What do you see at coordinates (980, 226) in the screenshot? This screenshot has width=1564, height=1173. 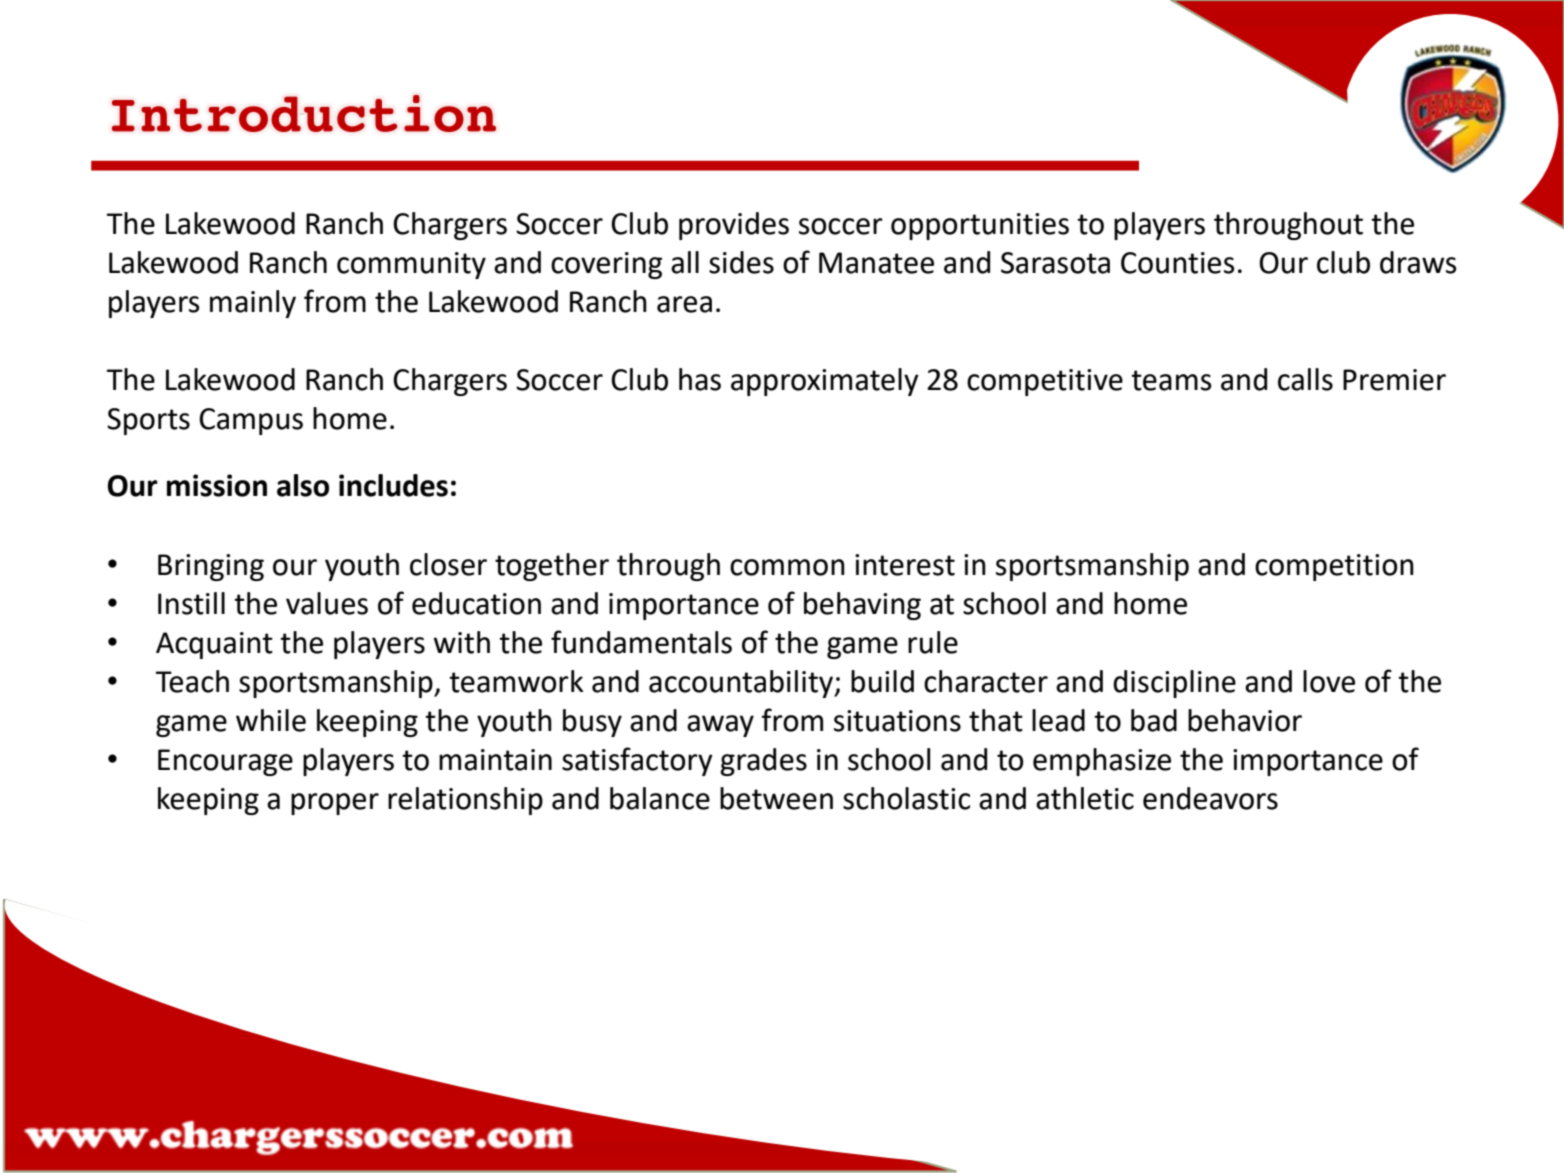 I see `opportunities` at bounding box center [980, 226].
